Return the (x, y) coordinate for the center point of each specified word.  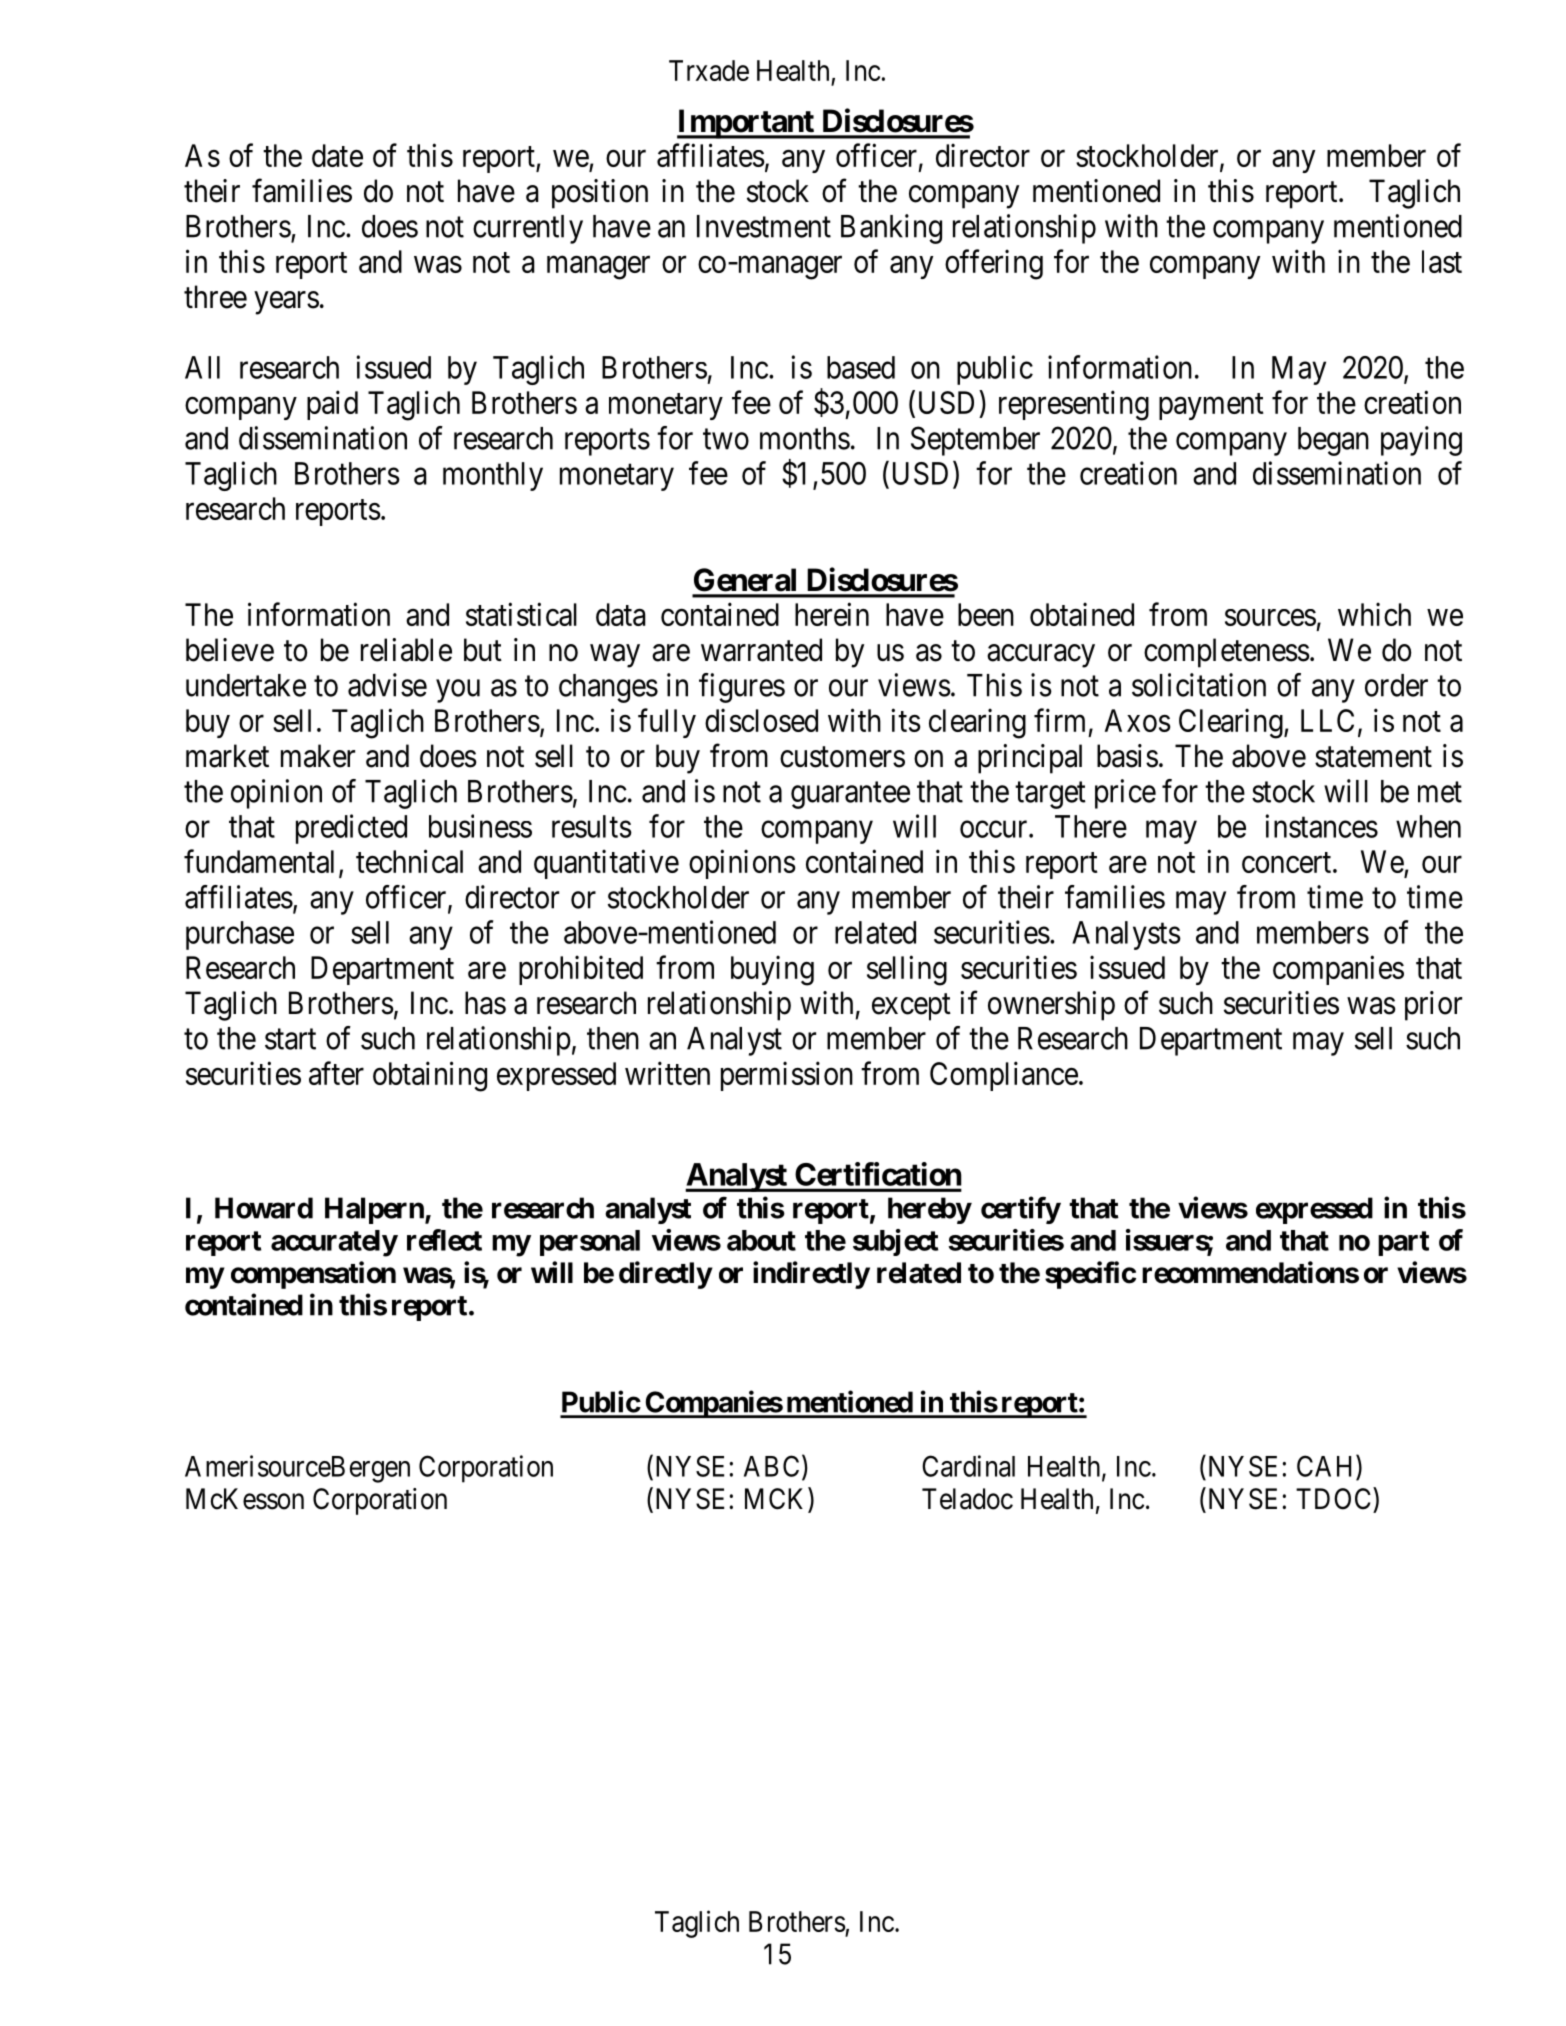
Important (746, 124)
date (337, 155)
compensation (313, 1275)
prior (1433, 1006)
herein (832, 614)
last (1442, 261)
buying (772, 970)
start (290, 1039)
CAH (1327, 1466)
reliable (406, 650)
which (1374, 614)
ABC (771, 1466)
